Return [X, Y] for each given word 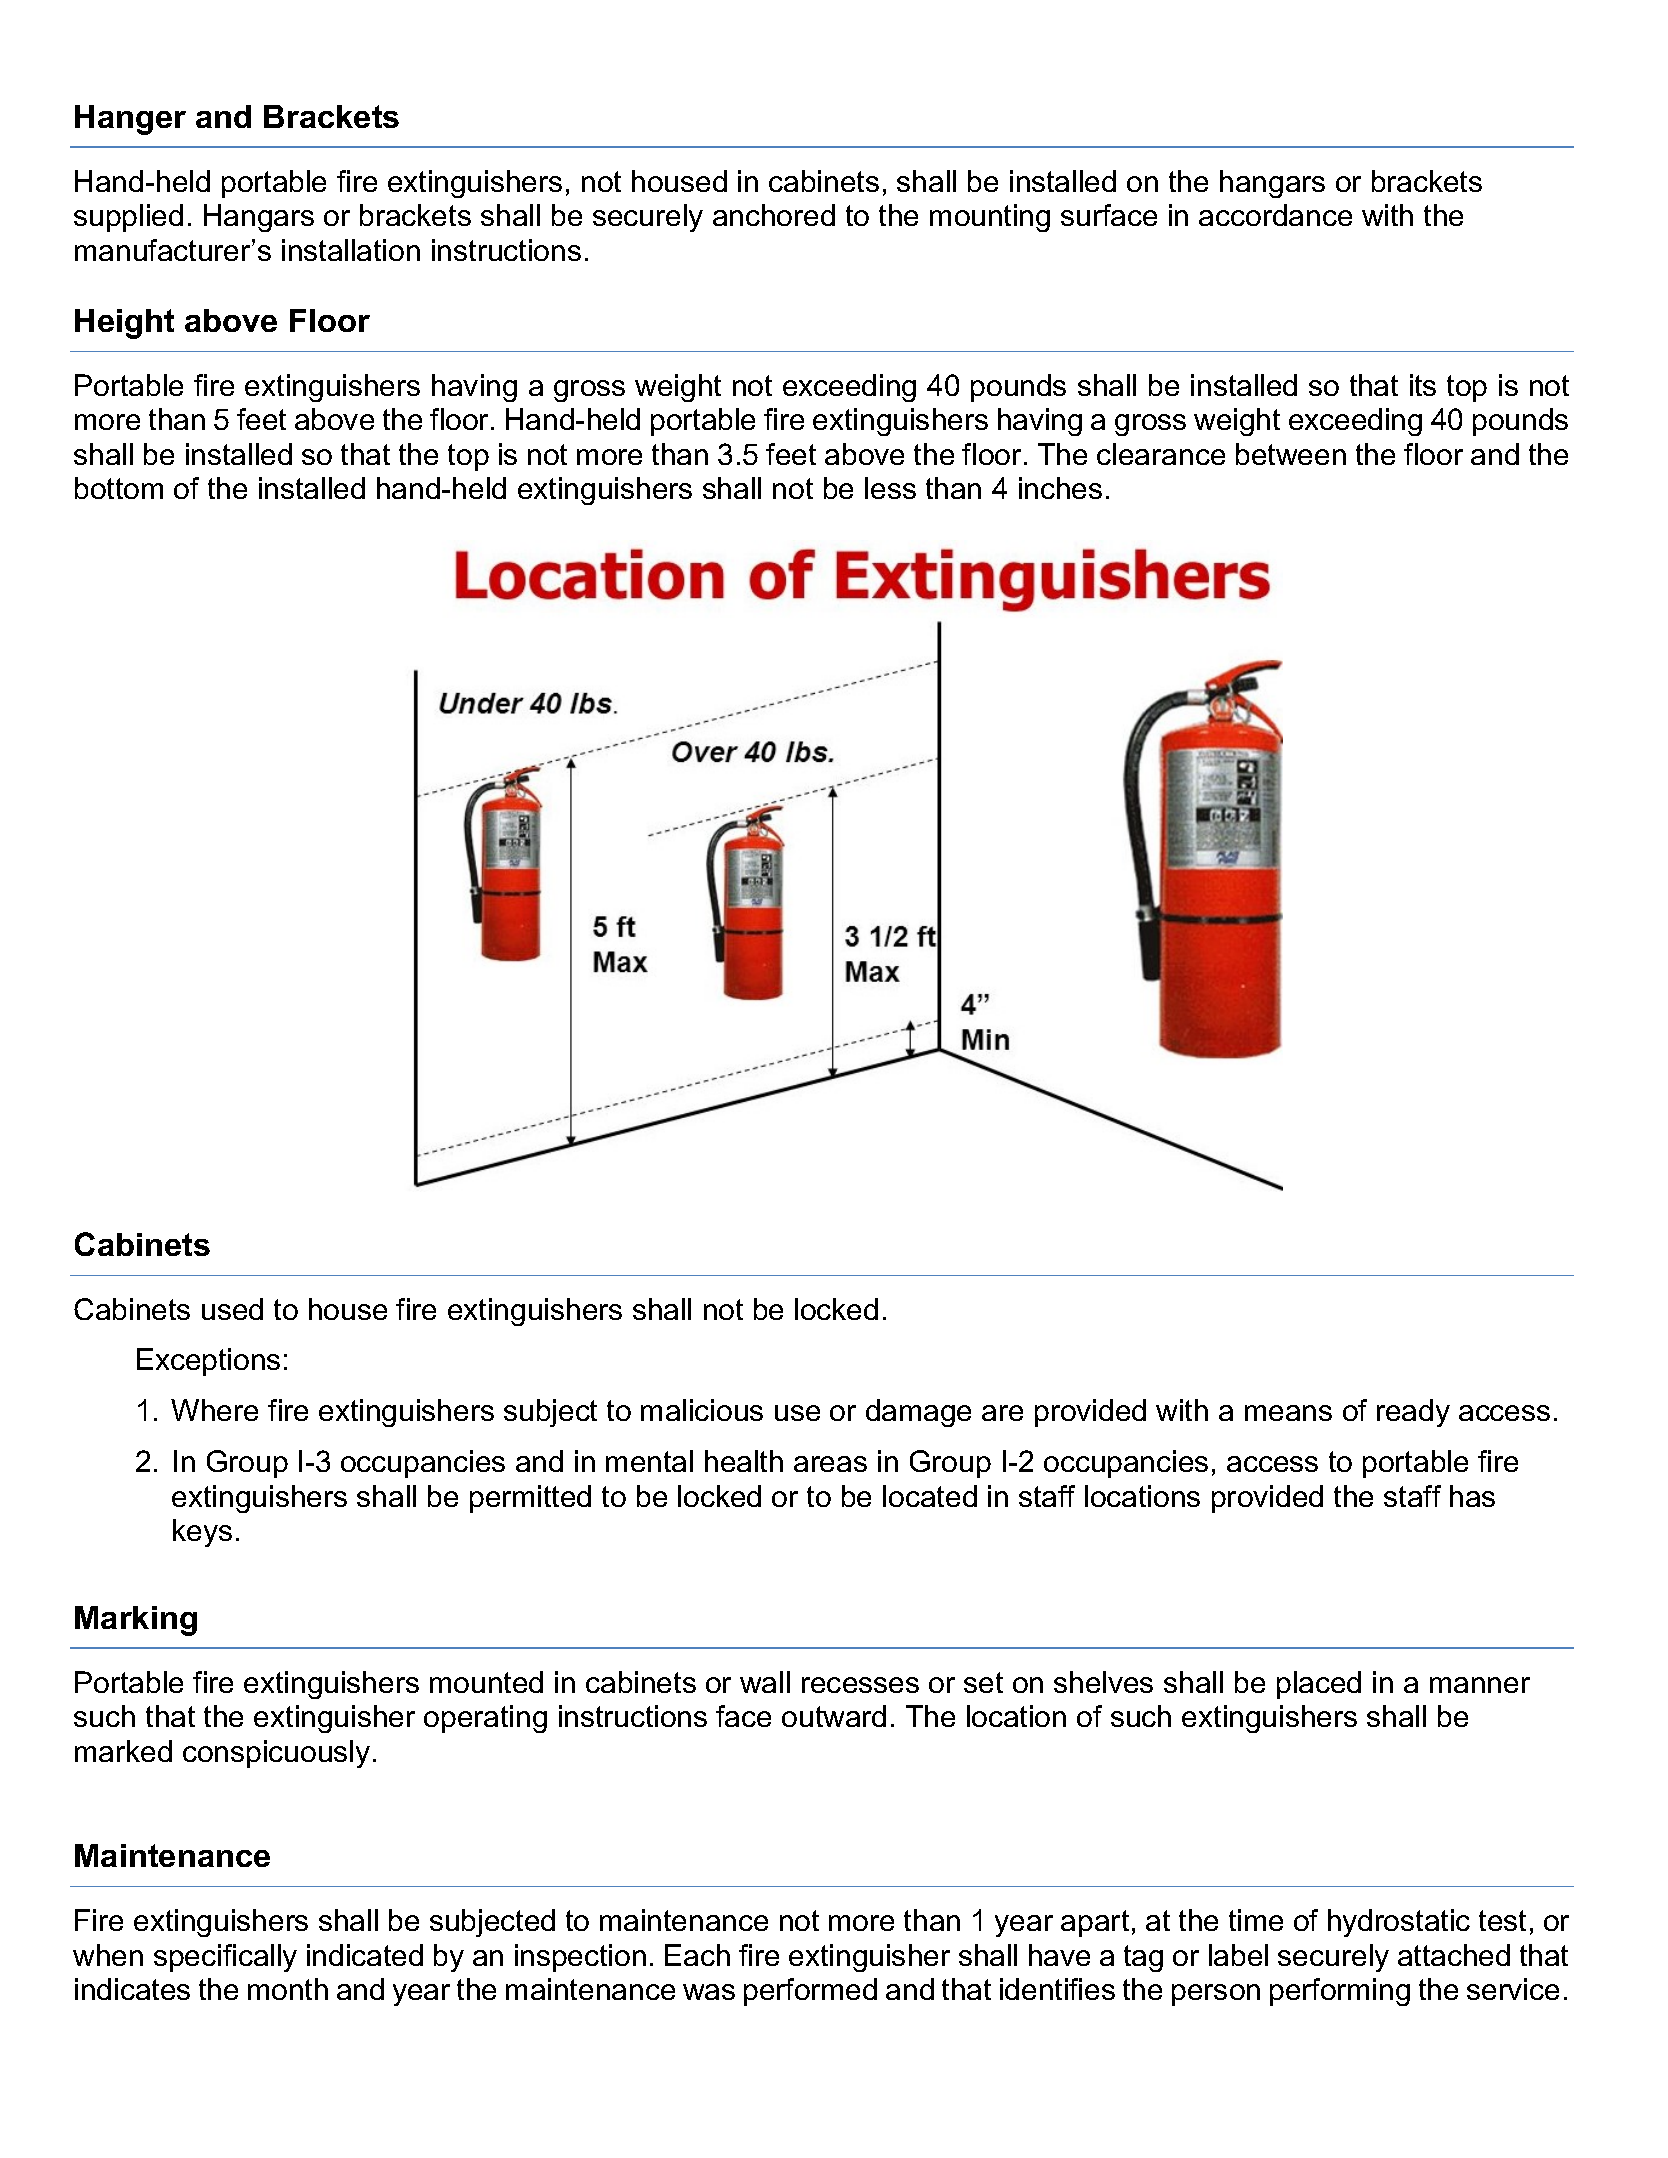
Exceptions [208, 1362]
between [1291, 454]
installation [351, 250]
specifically [225, 1958]
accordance [1275, 215]
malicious [702, 1410]
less [890, 488]
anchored [774, 215]
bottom [119, 488]
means [1288, 1413]
